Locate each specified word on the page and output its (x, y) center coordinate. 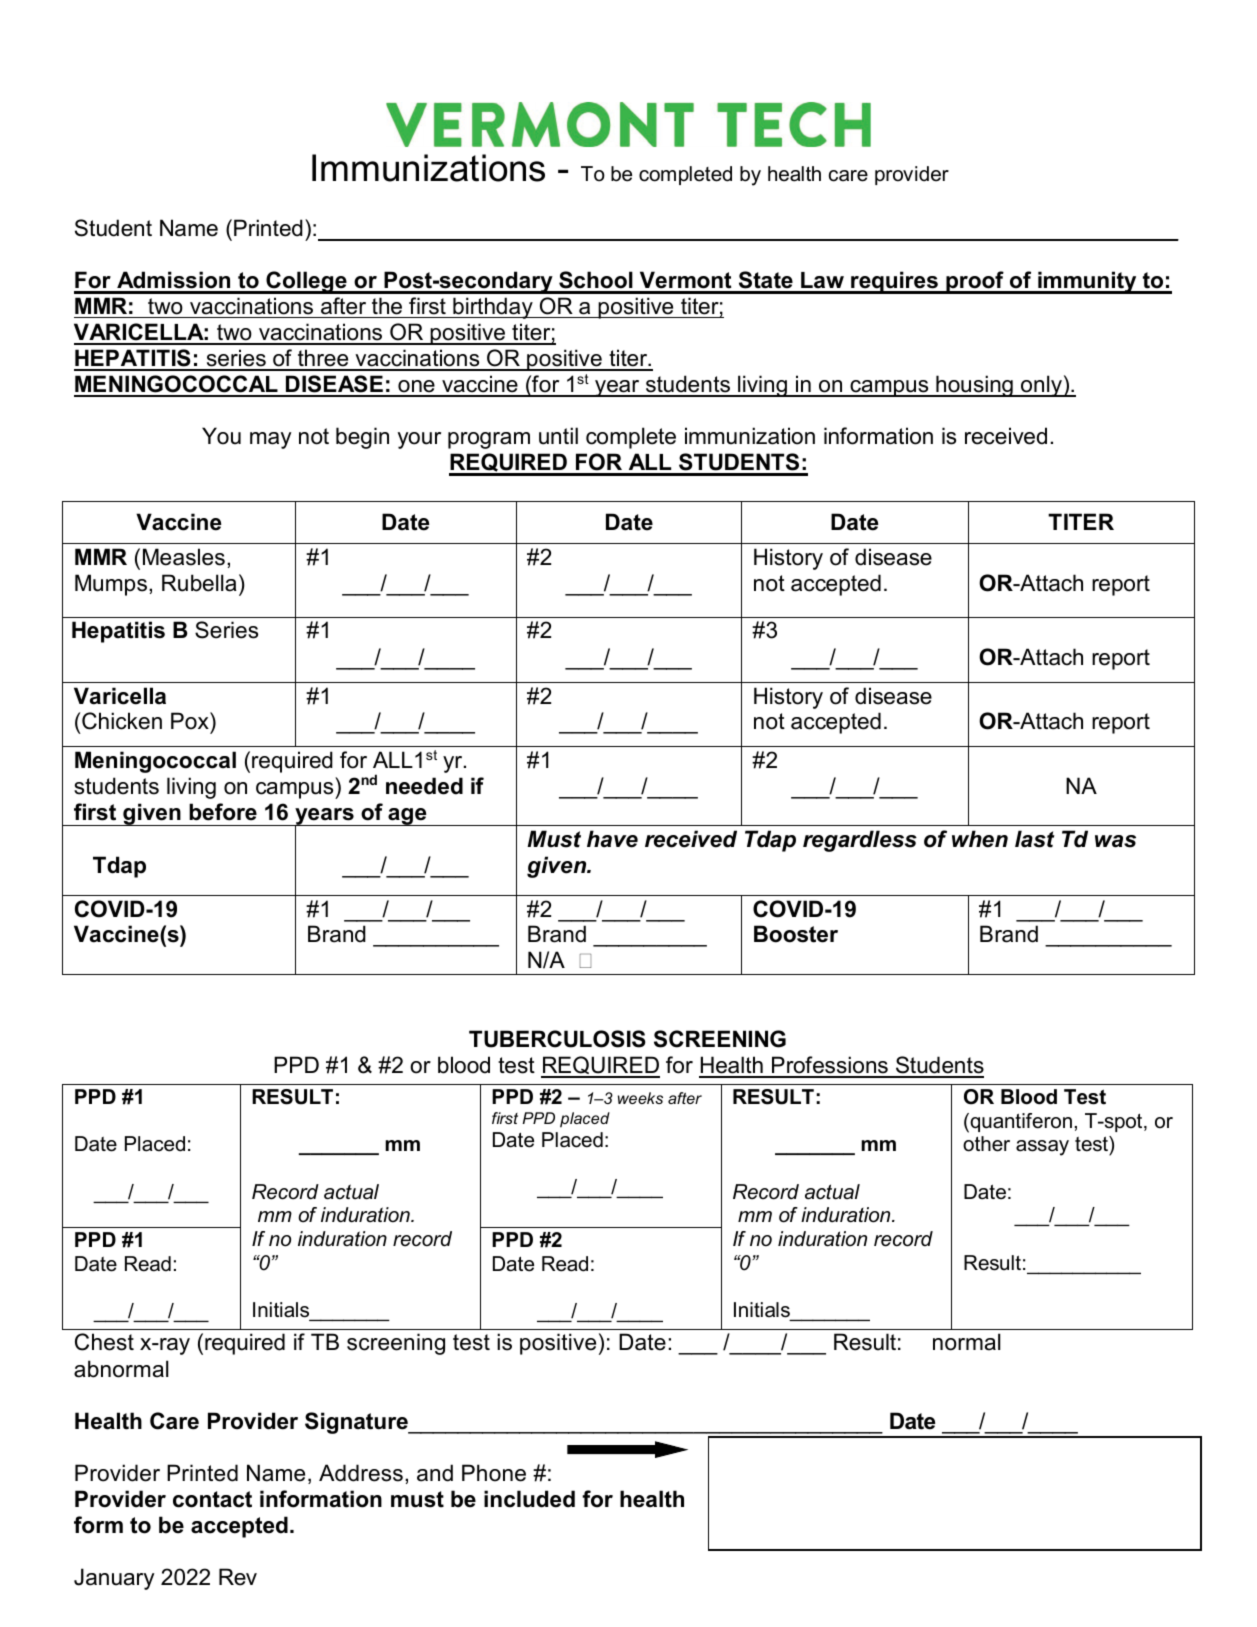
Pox (191, 721)
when (980, 839)
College (306, 282)
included (529, 1499)
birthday (493, 308)
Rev (238, 1577)
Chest (104, 1342)
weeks (640, 1098)
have (612, 839)
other (986, 1144)
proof (975, 282)
